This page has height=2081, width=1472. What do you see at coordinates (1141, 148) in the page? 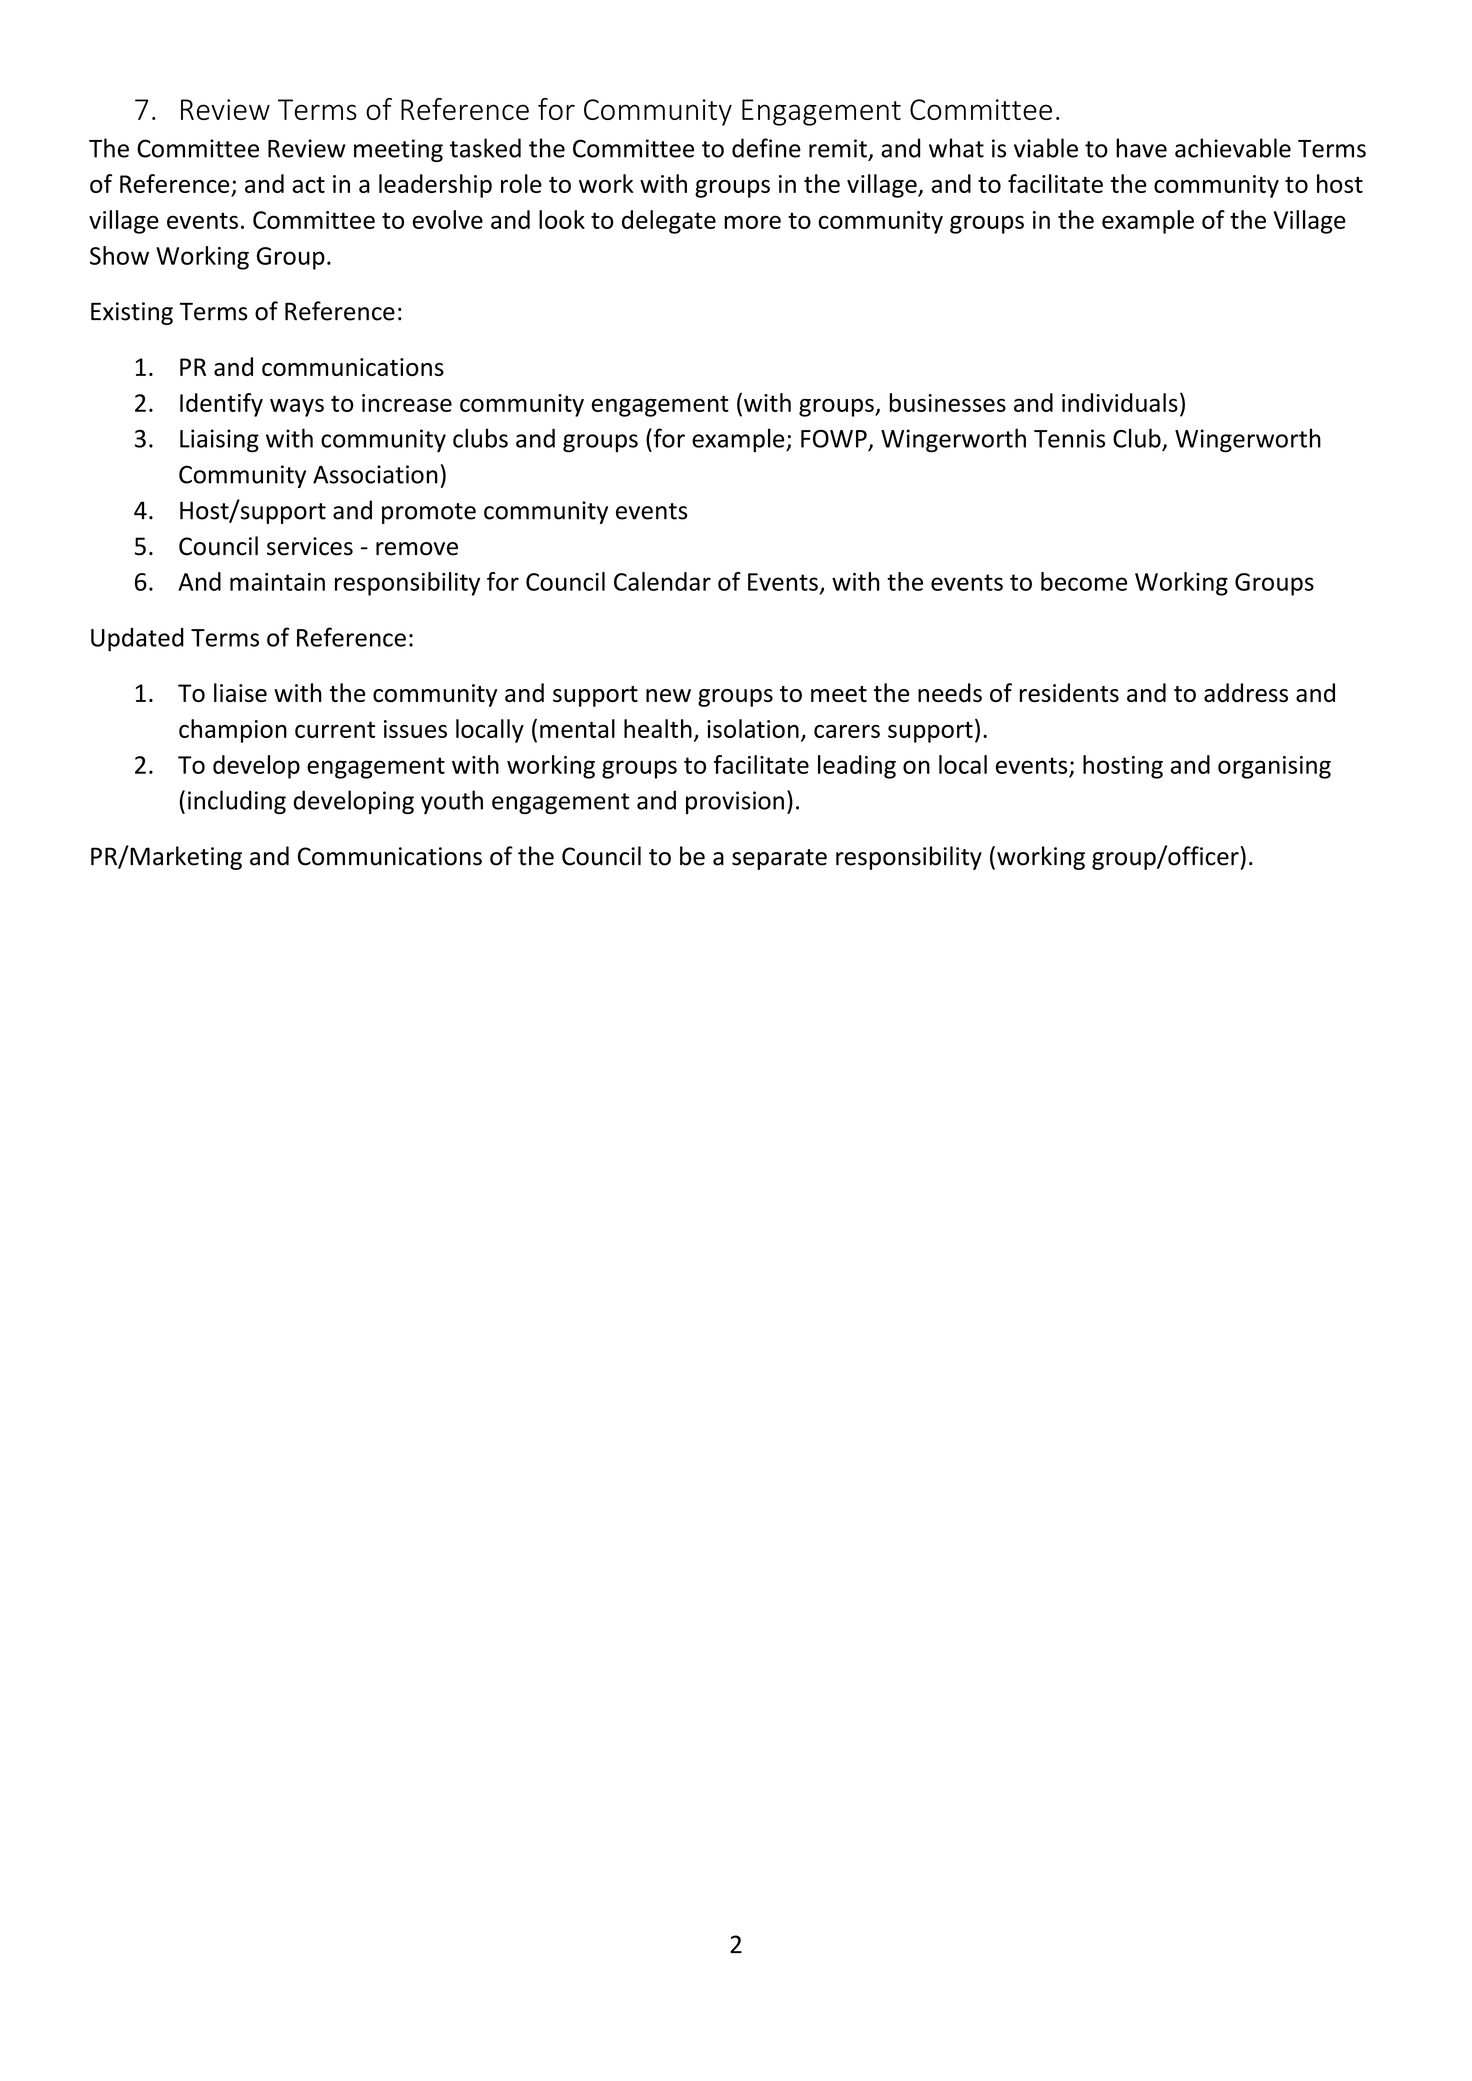
I see `have` at bounding box center [1141, 148].
